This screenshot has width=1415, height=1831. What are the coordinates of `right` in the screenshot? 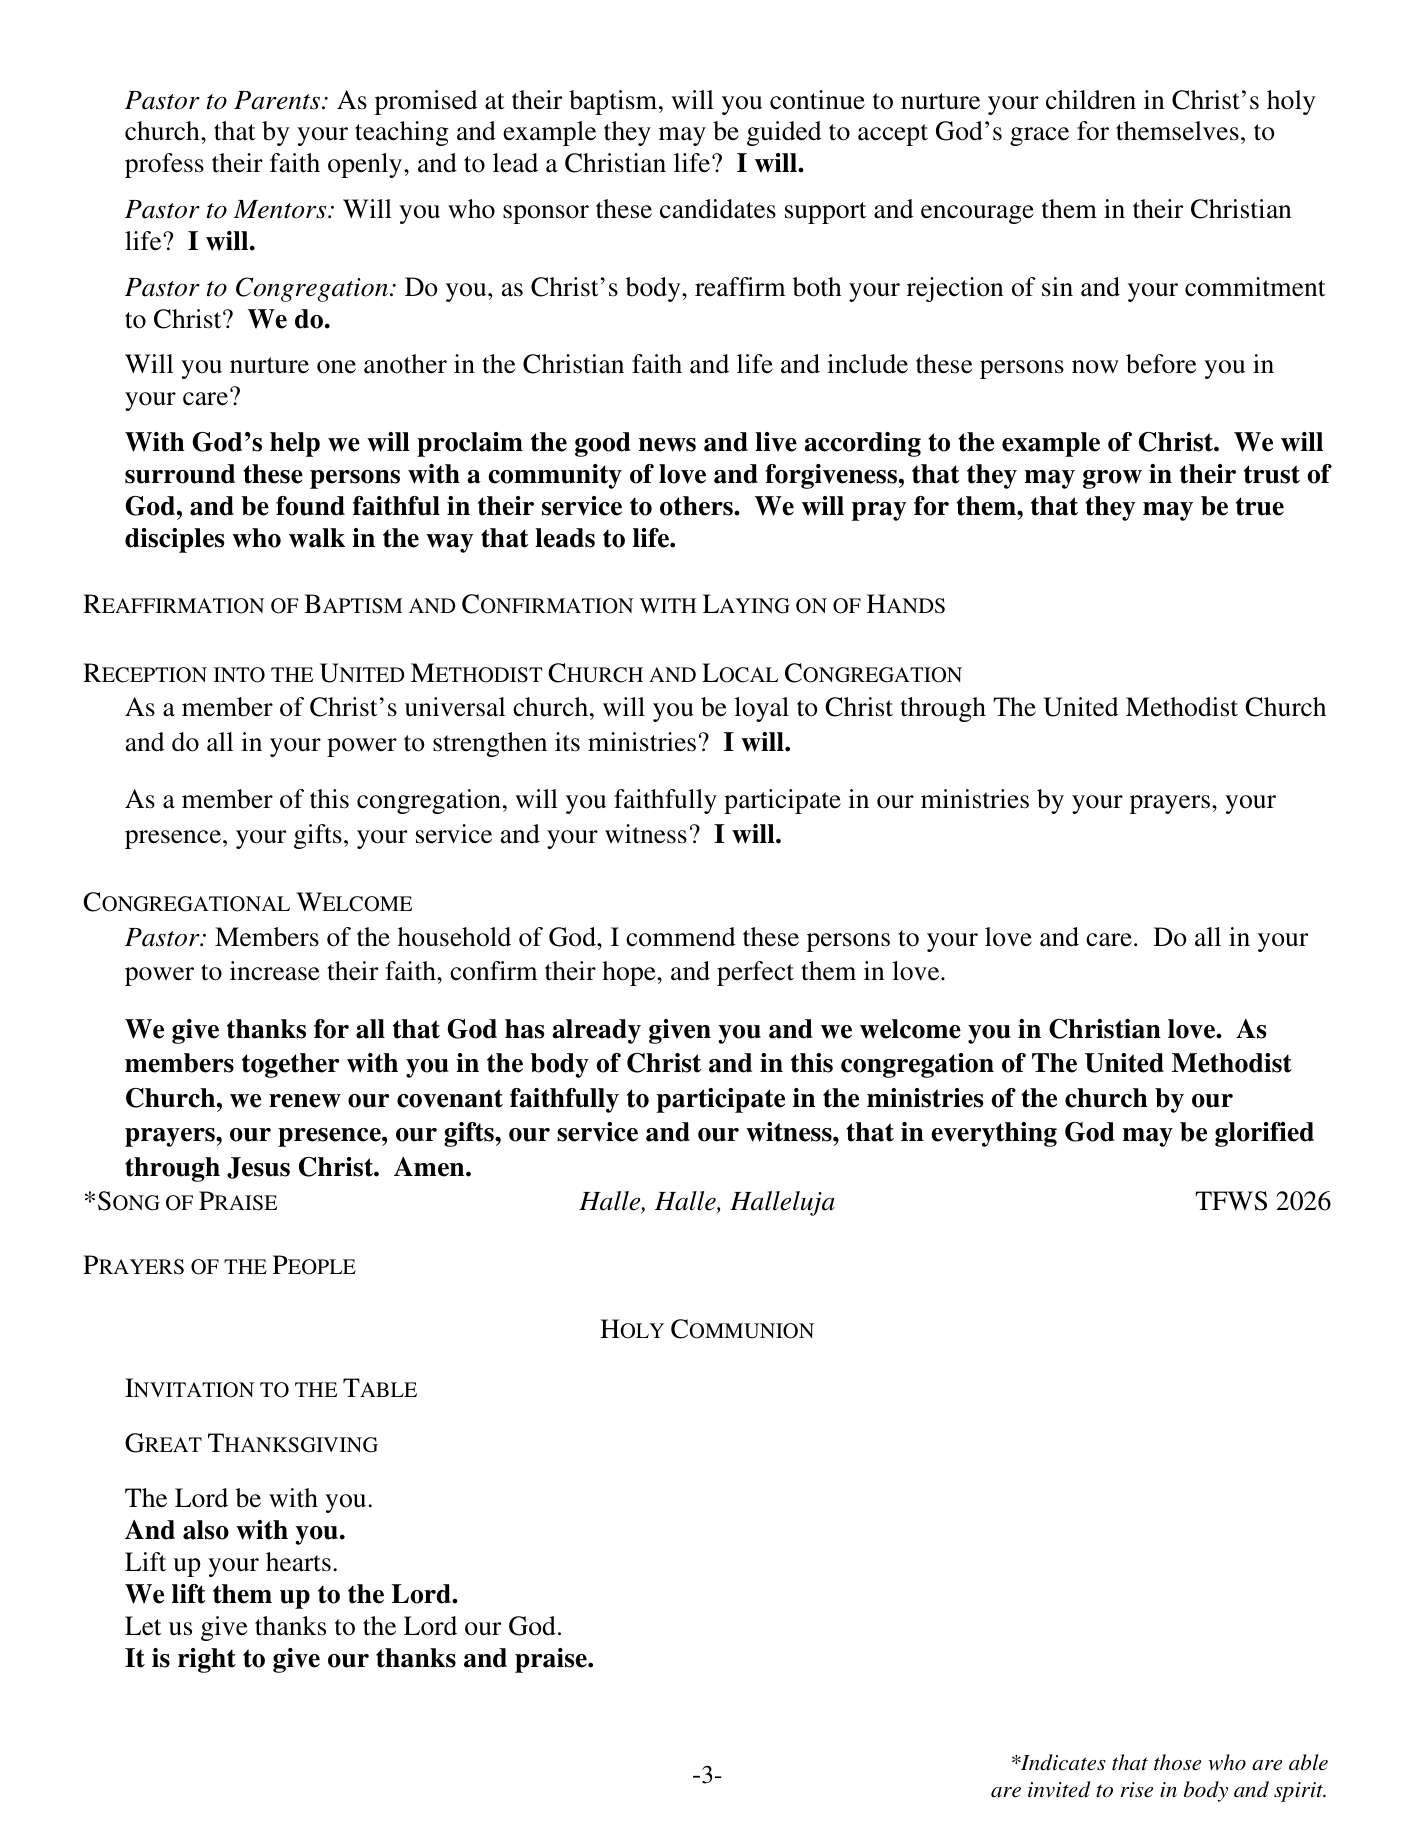 It's located at (207, 1660).
